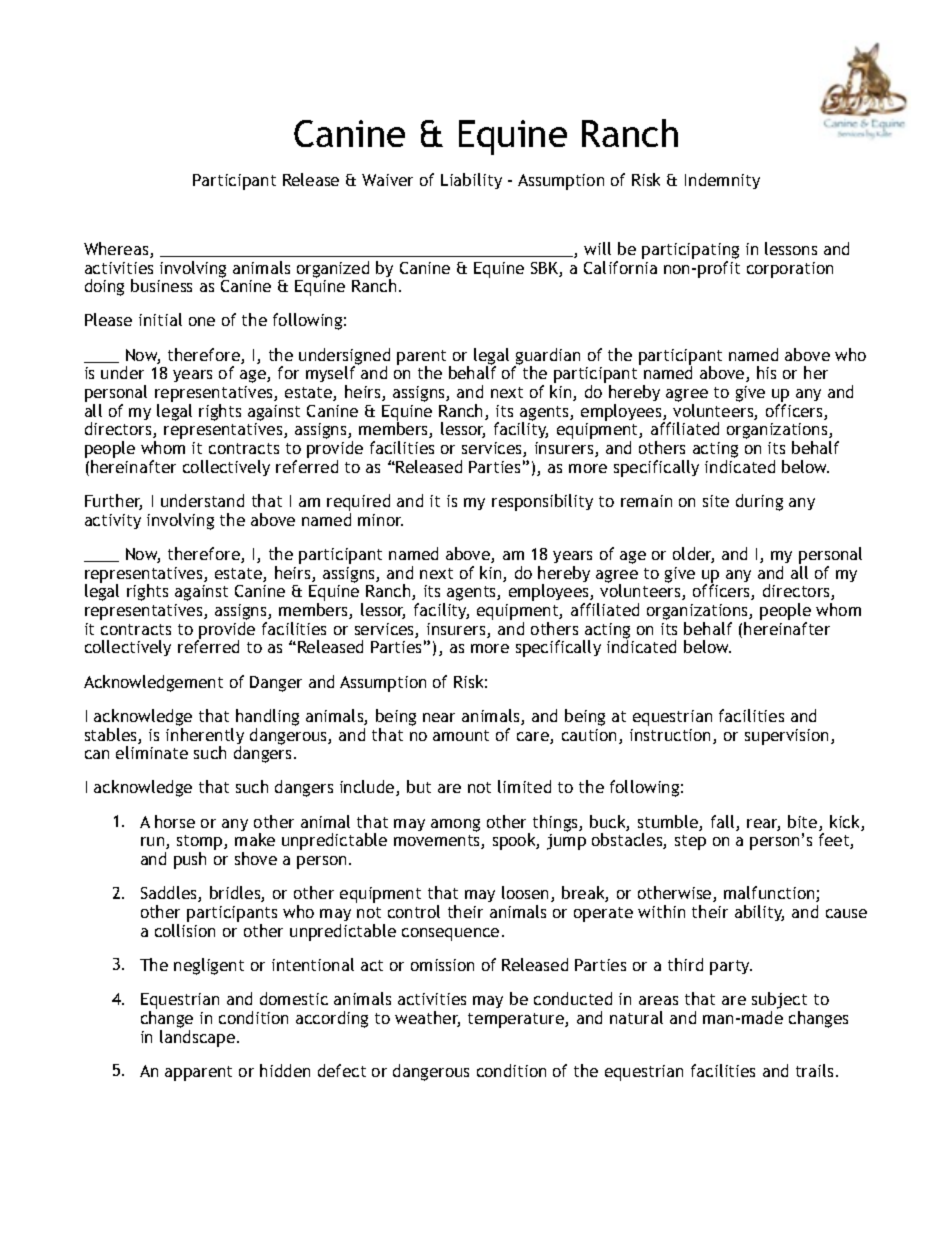 The width and height of the page is (952, 1233). What do you see at coordinates (766, 372) in the page?
I see `his` at bounding box center [766, 372].
